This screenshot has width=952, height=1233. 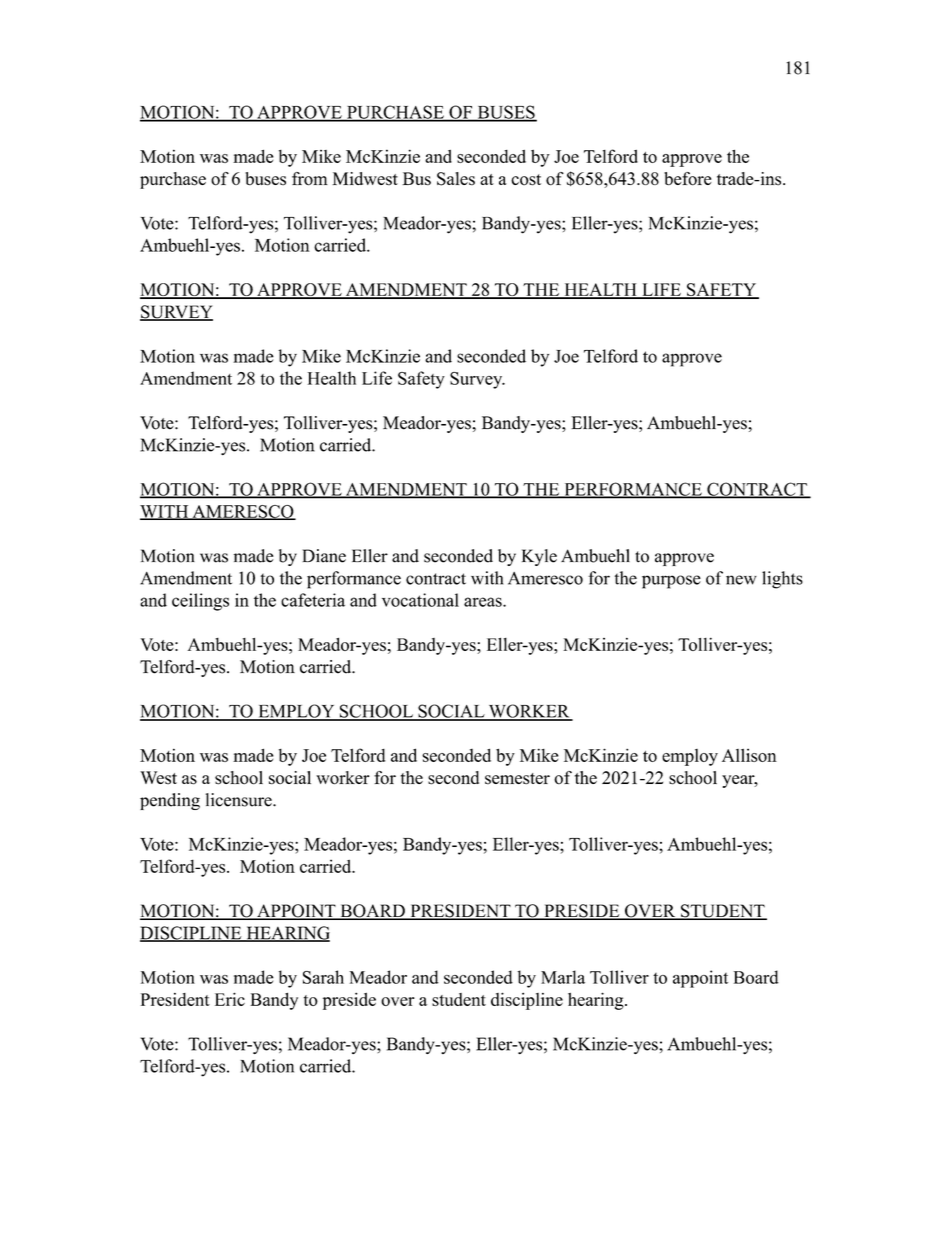 What do you see at coordinates (539, 557) in the screenshot?
I see `Kyle` at bounding box center [539, 557].
